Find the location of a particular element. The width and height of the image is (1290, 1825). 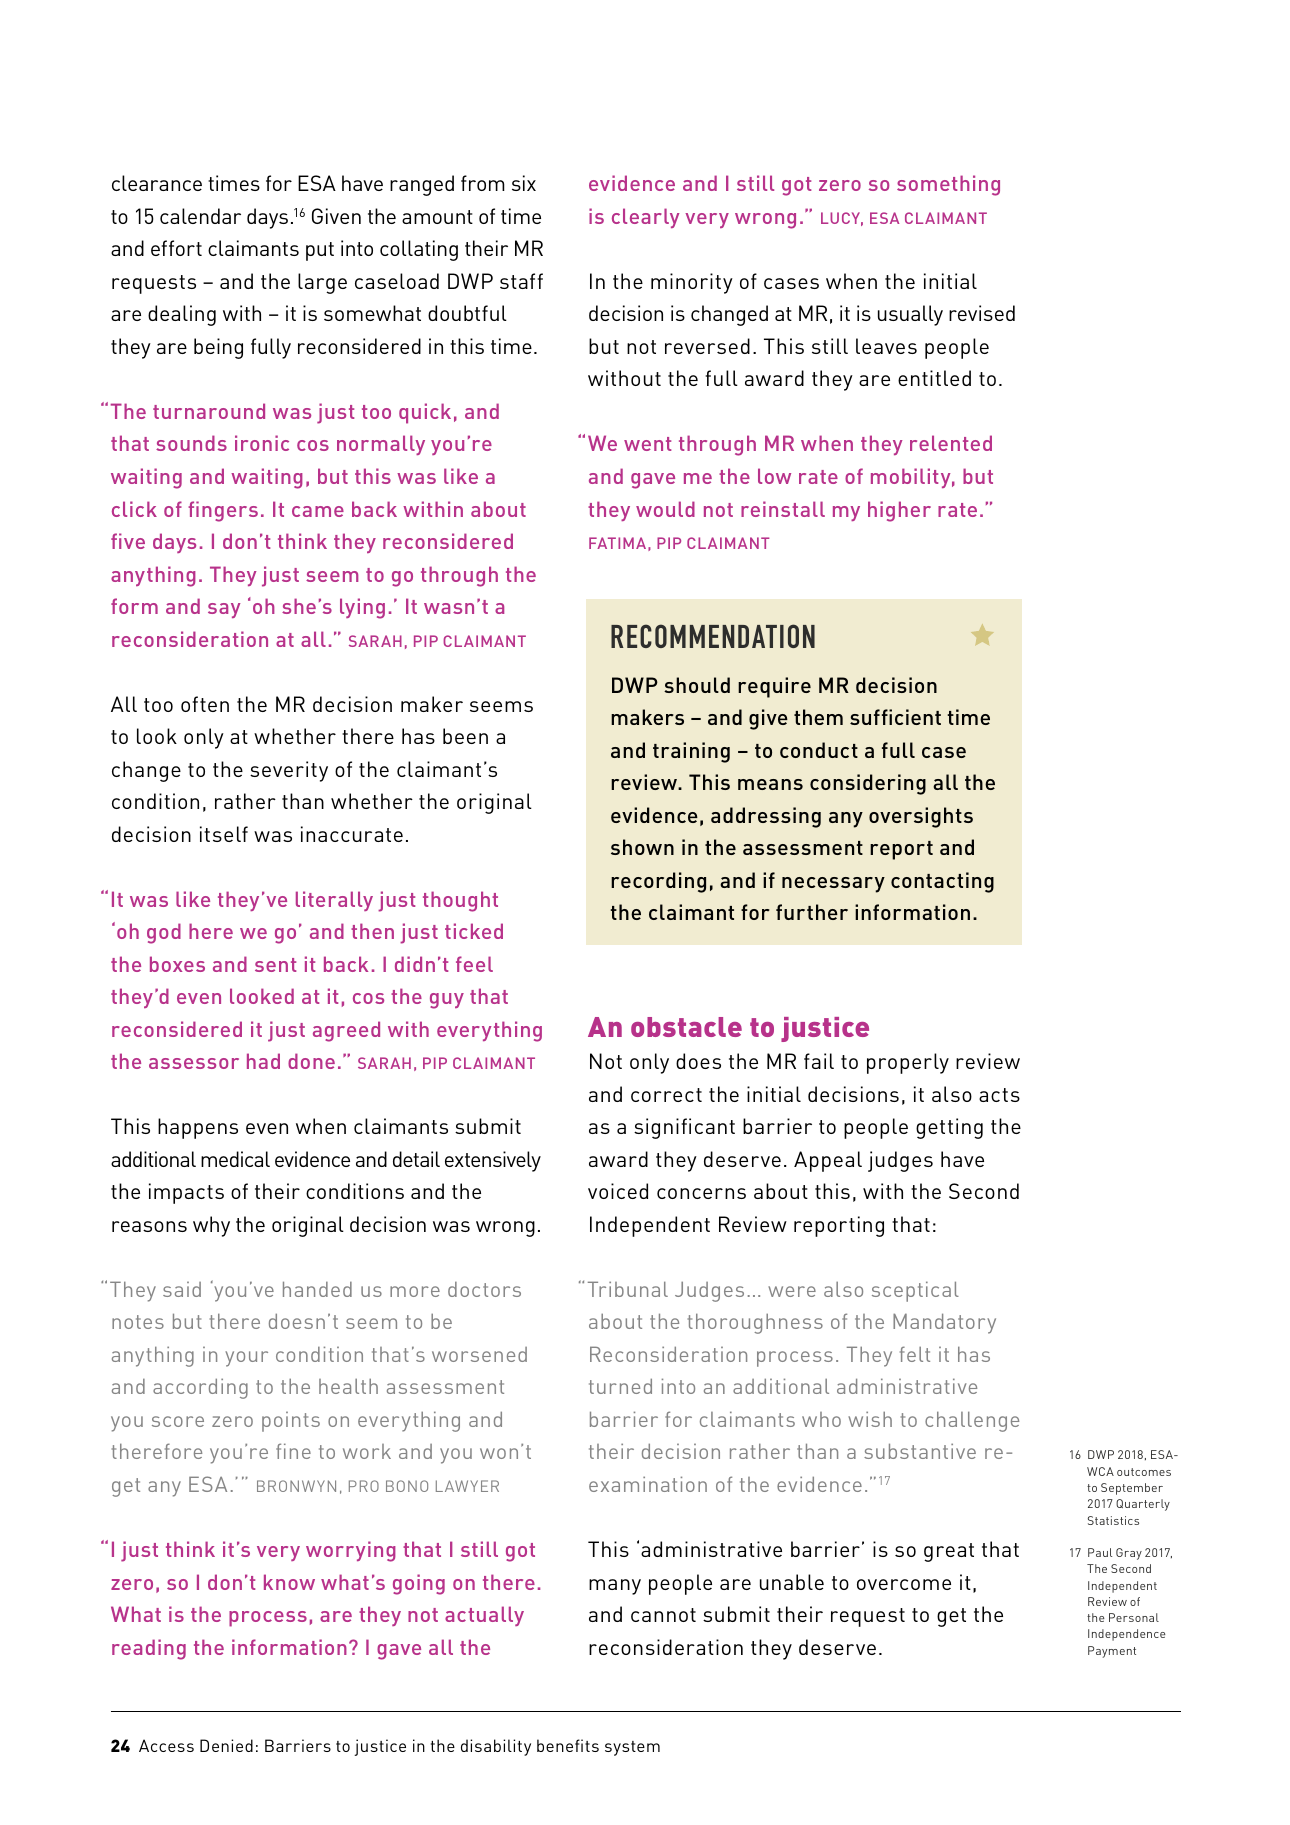

put is located at coordinates (320, 251).
